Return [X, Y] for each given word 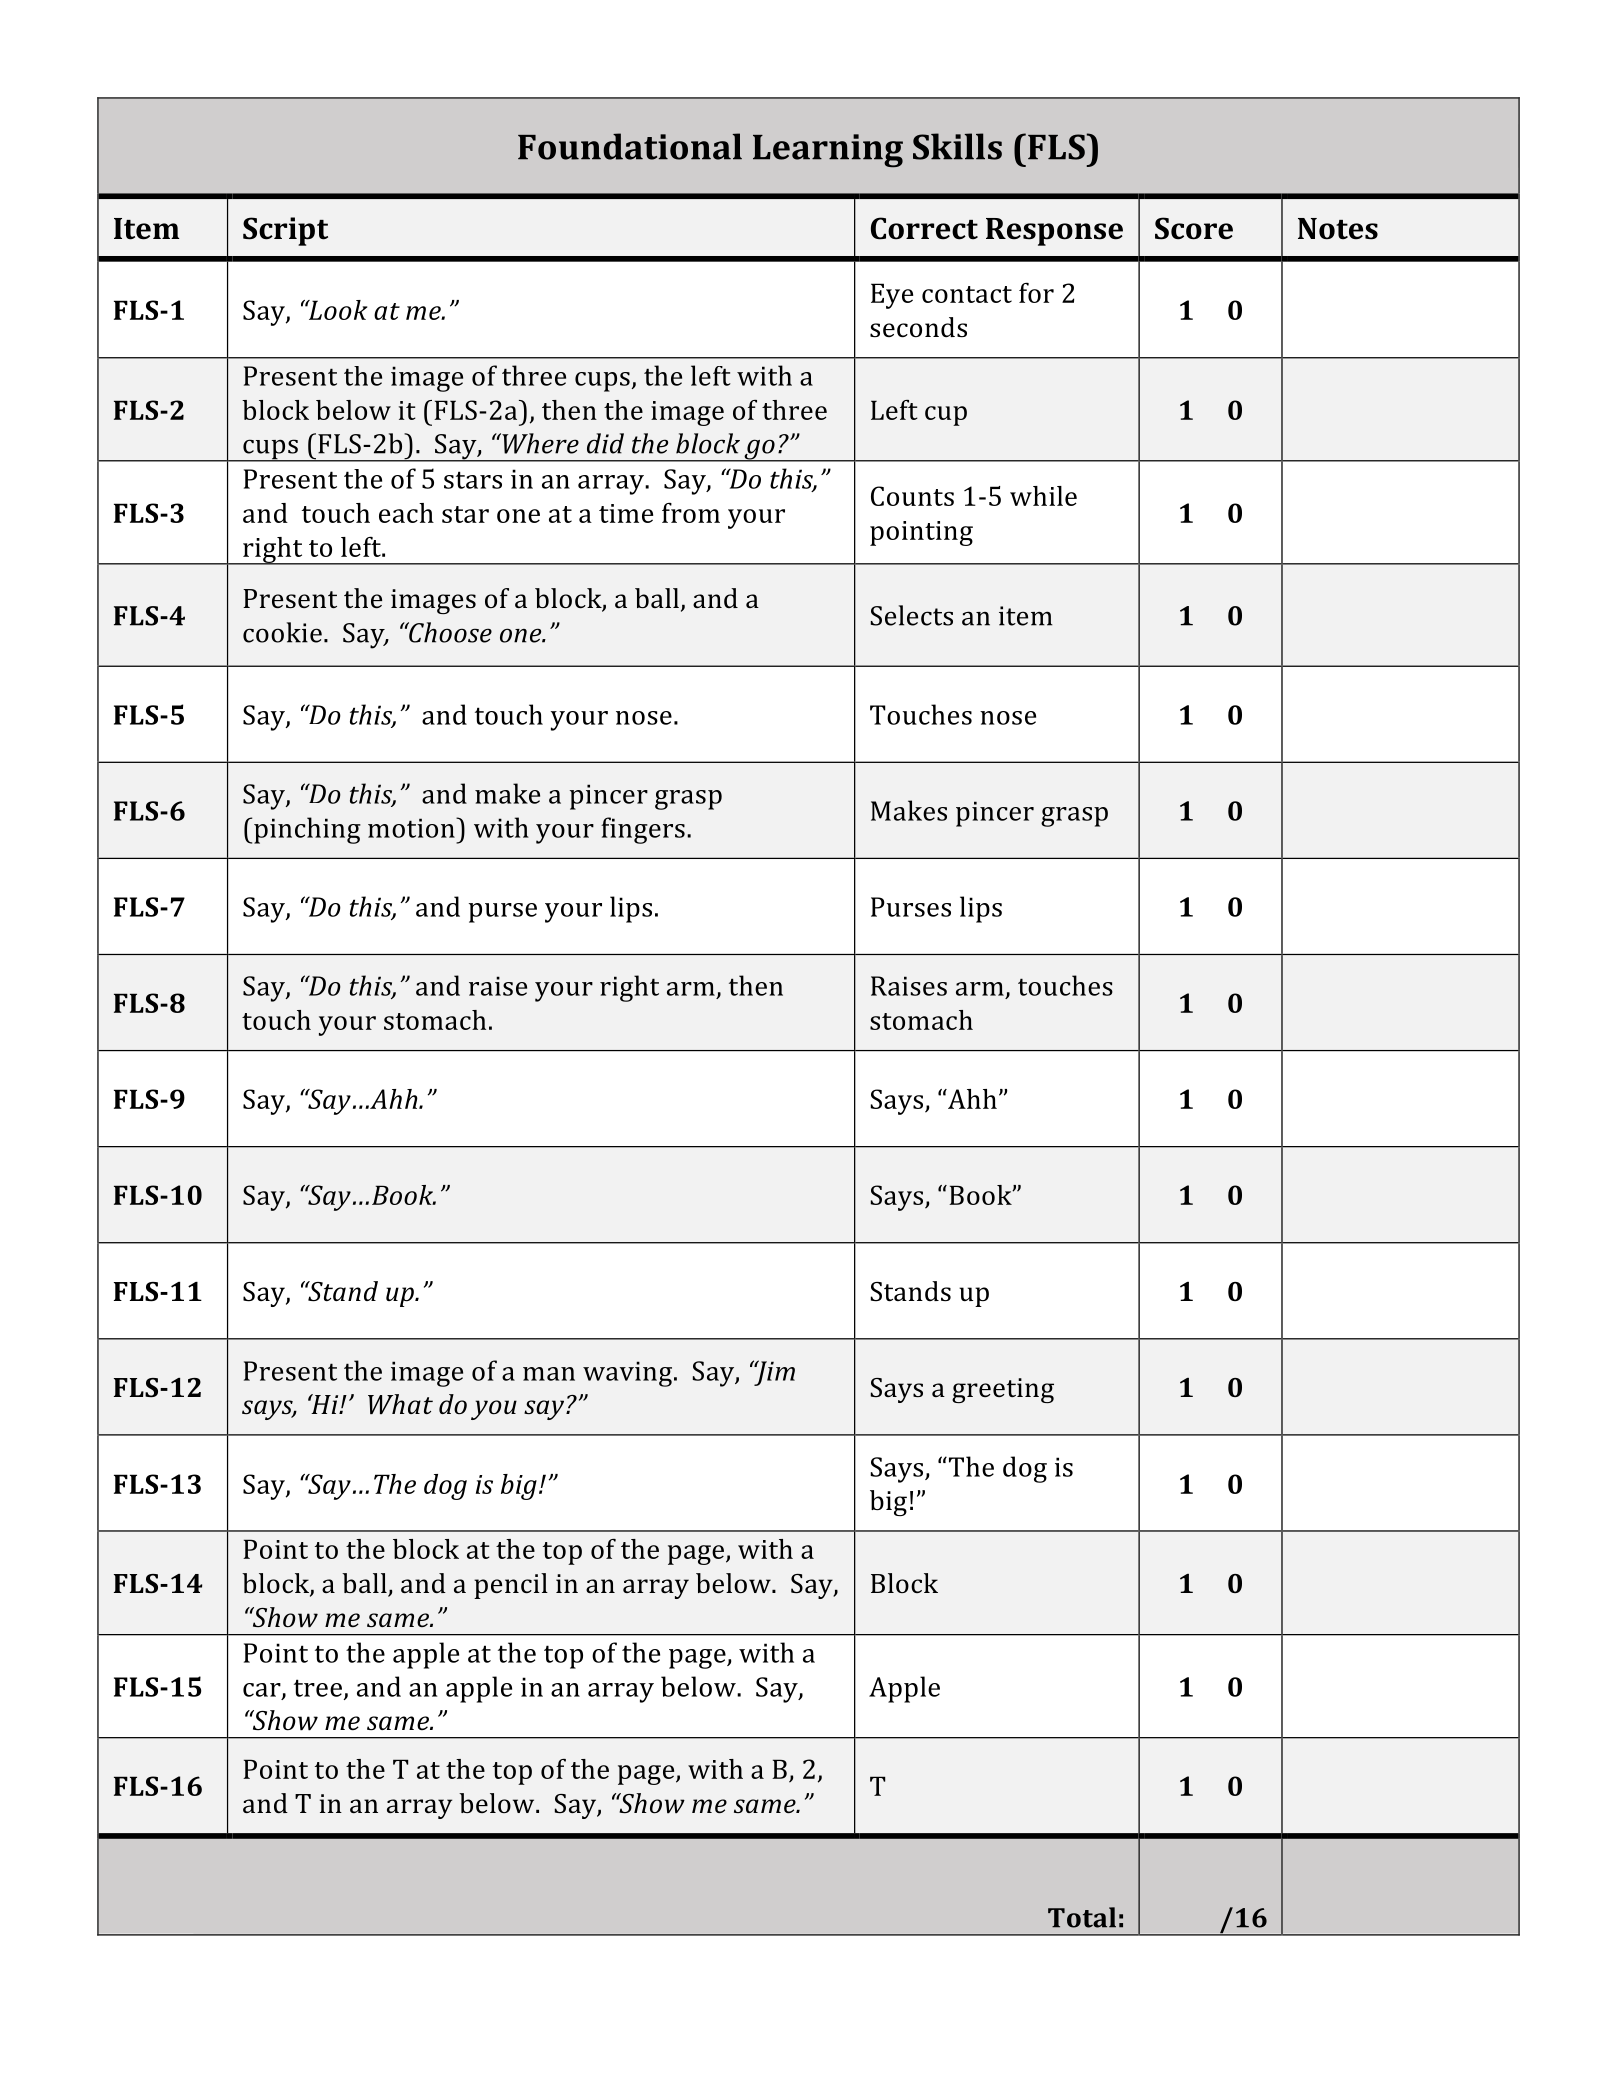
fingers [643, 830]
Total [1082, 1917]
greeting [1003, 1390]
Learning [828, 151]
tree [318, 1688]
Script [285, 231]
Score [1194, 228]
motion [412, 828]
